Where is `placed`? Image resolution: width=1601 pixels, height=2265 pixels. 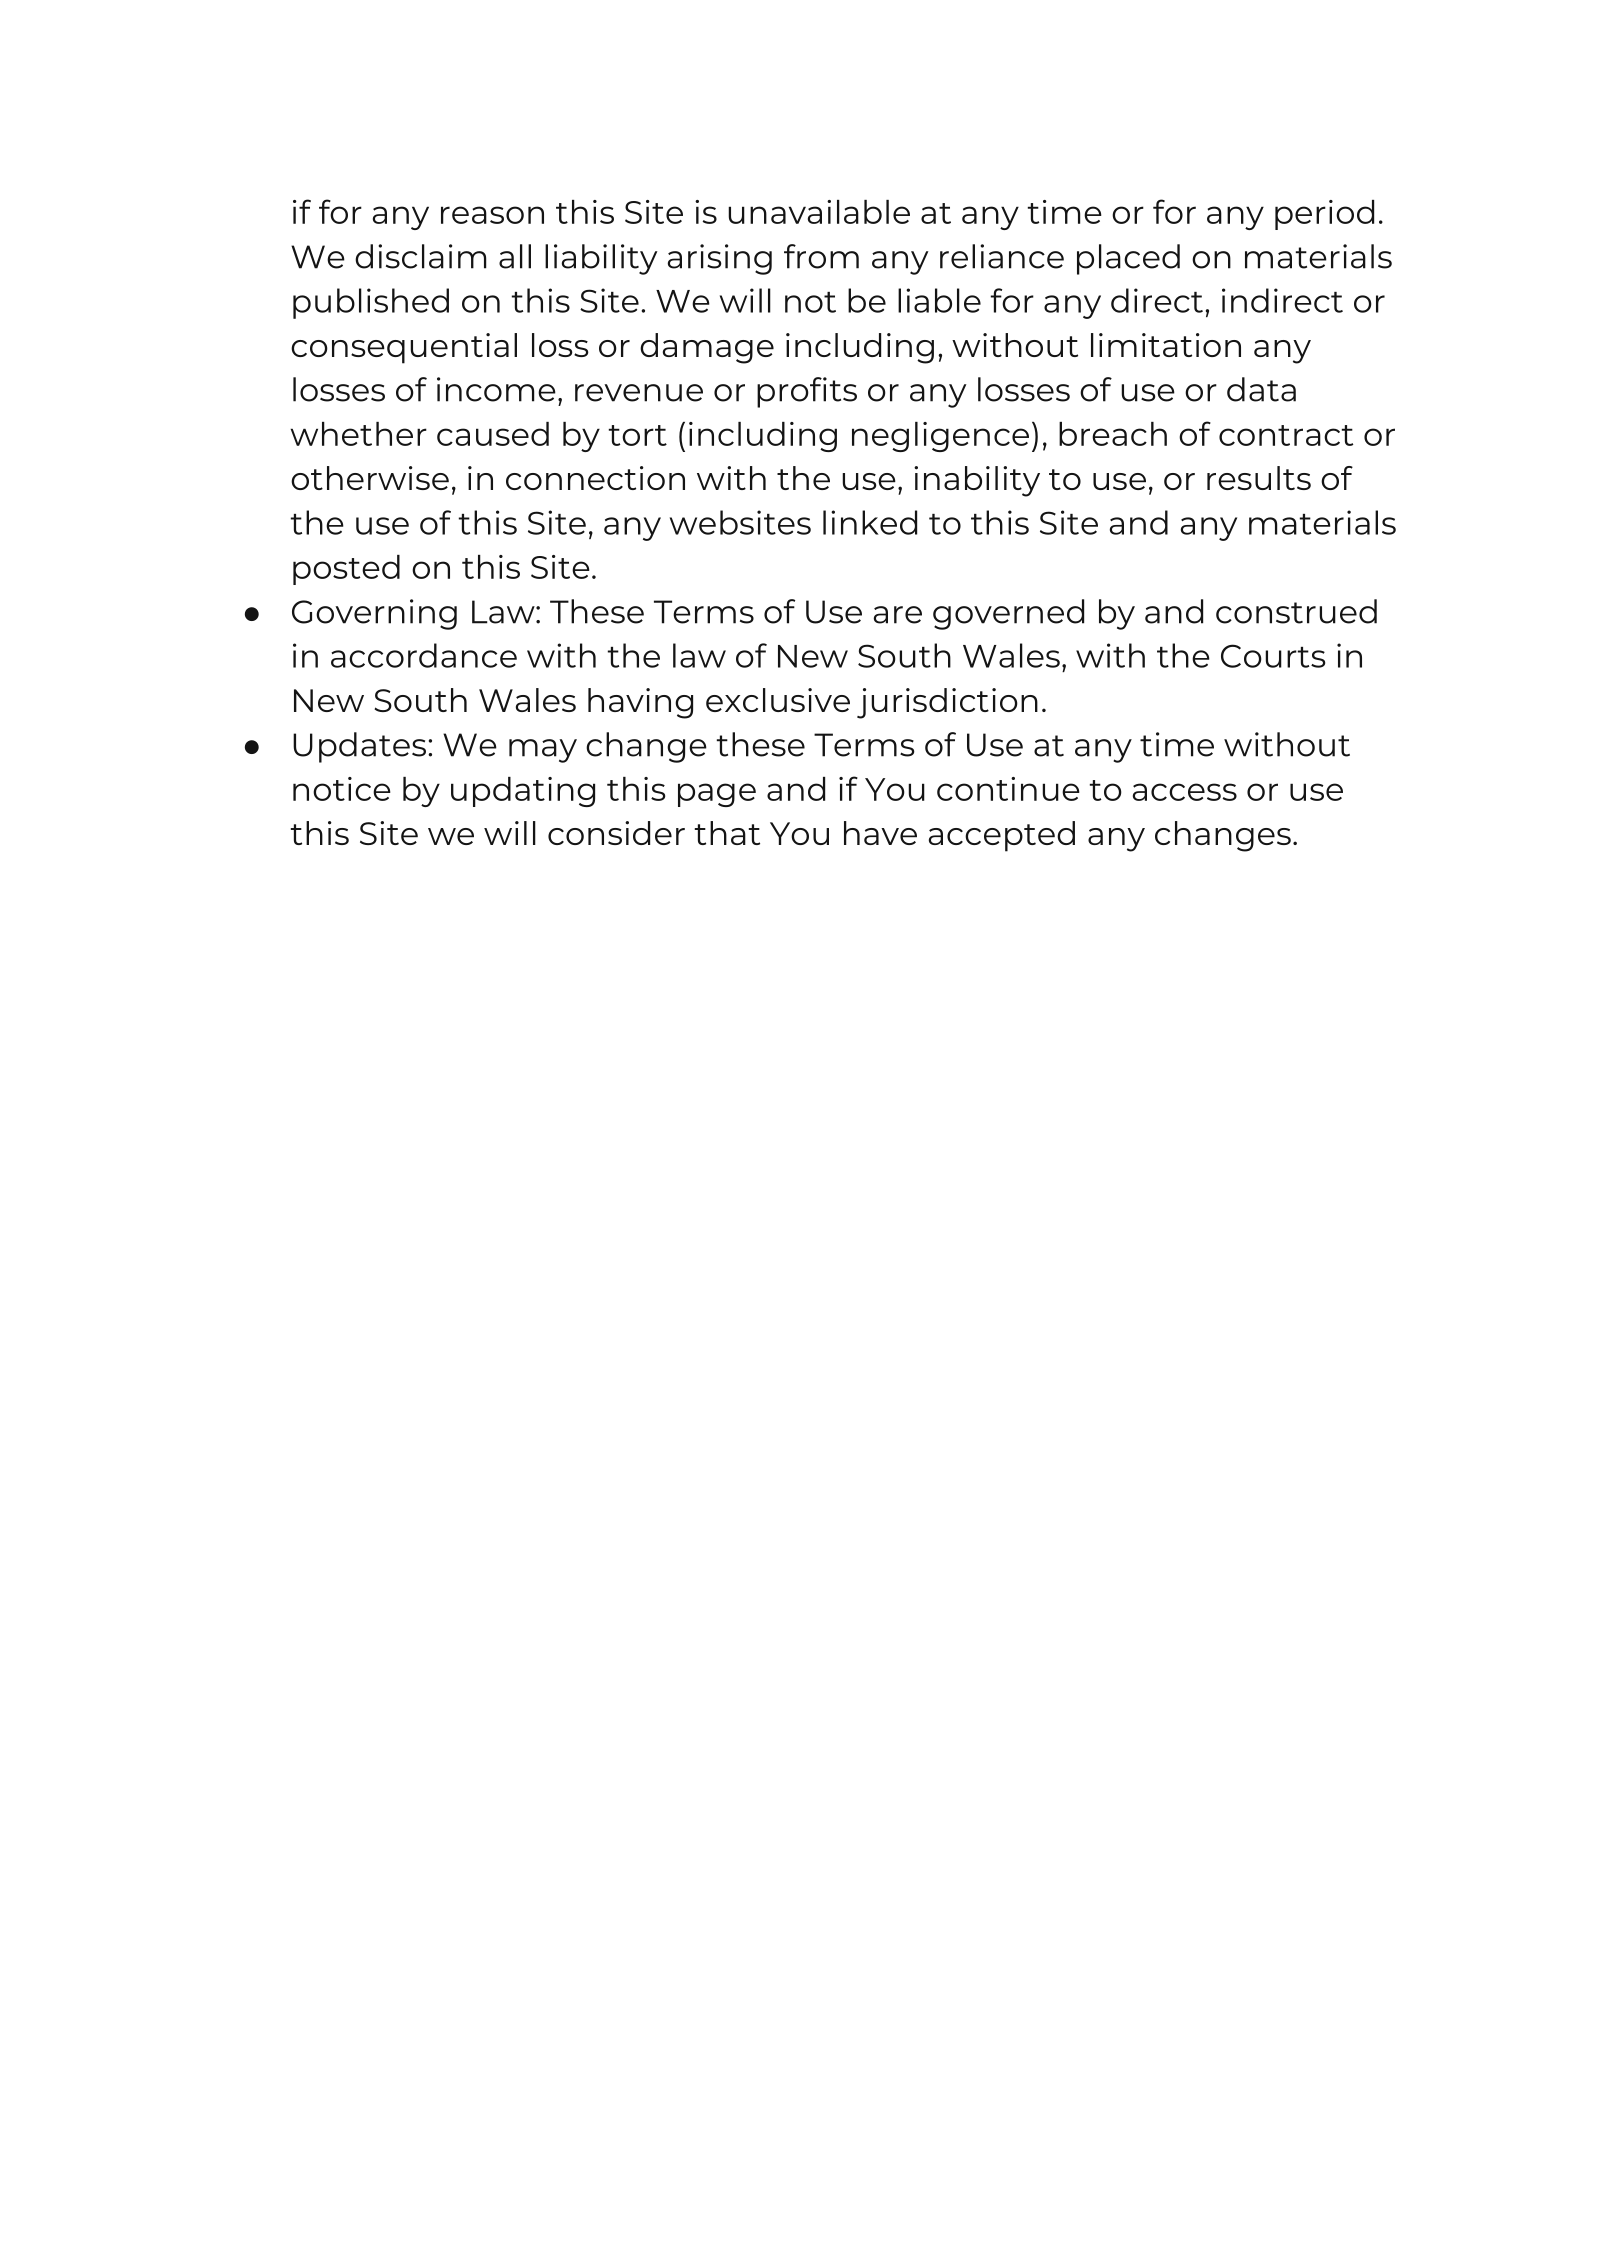
placed is located at coordinates (1128, 259).
